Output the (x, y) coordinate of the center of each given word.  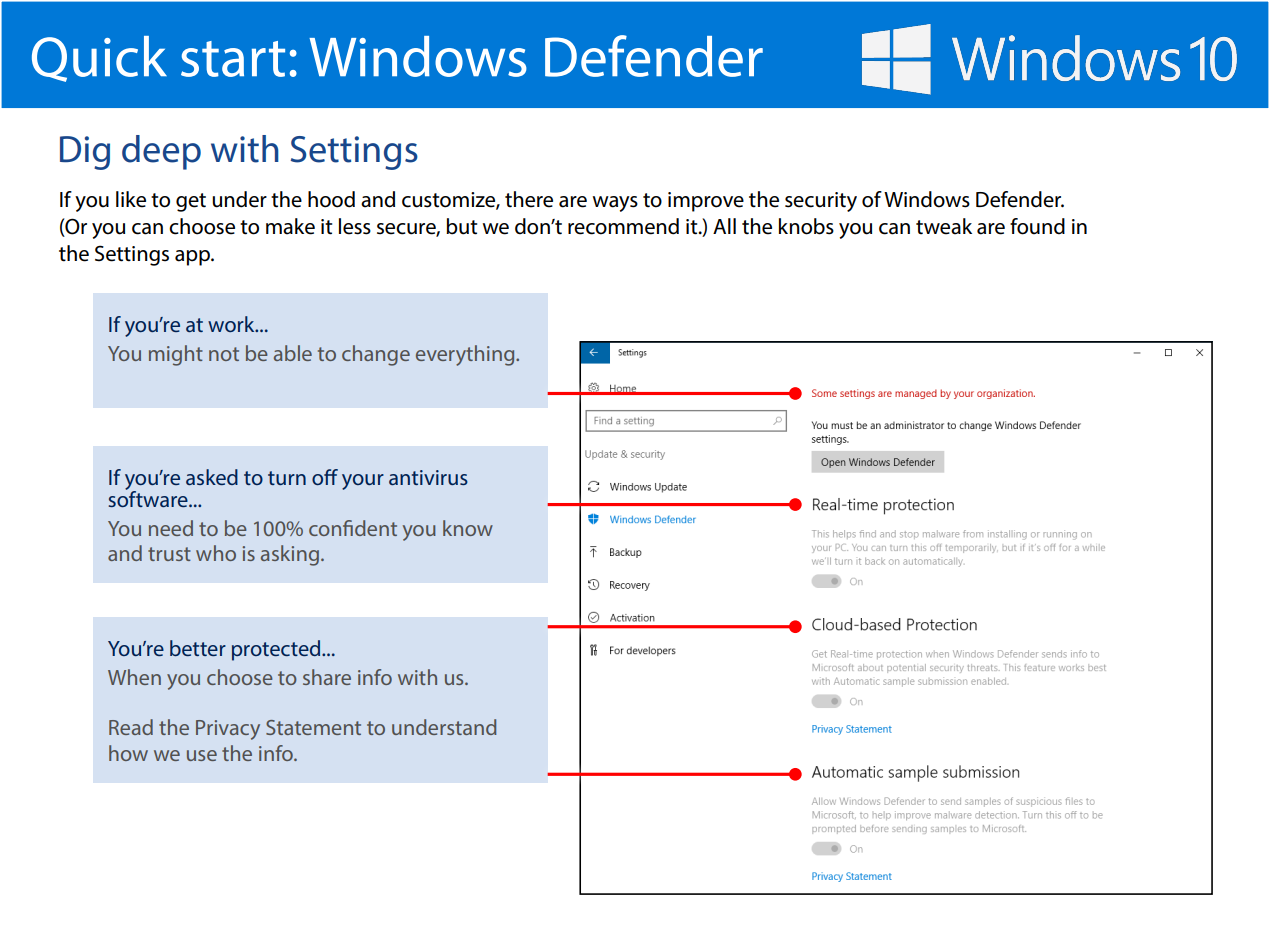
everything (466, 355)
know (468, 528)
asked (212, 477)
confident (353, 528)
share (327, 677)
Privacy (228, 730)
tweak (944, 226)
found (1037, 226)
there (529, 199)
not (224, 354)
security (821, 202)
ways (615, 204)
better (198, 648)
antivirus (428, 477)
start (233, 59)
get (191, 202)
